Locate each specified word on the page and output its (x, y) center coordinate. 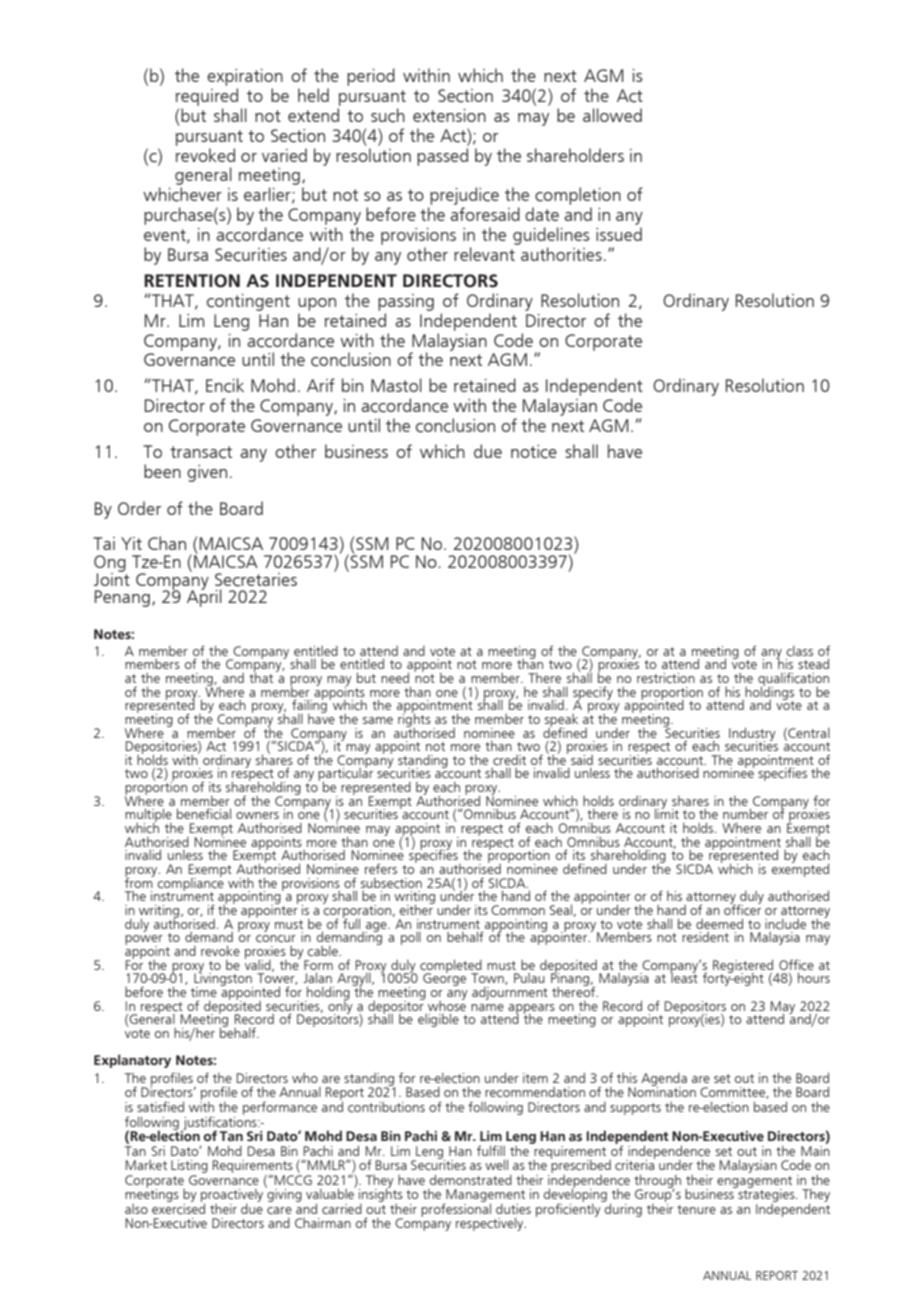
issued (619, 234)
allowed (612, 115)
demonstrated (471, 1179)
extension (449, 115)
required (207, 97)
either (417, 908)
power (144, 941)
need (395, 677)
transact (201, 452)
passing (406, 302)
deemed (719, 923)
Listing (189, 1168)
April (204, 597)
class (799, 651)
